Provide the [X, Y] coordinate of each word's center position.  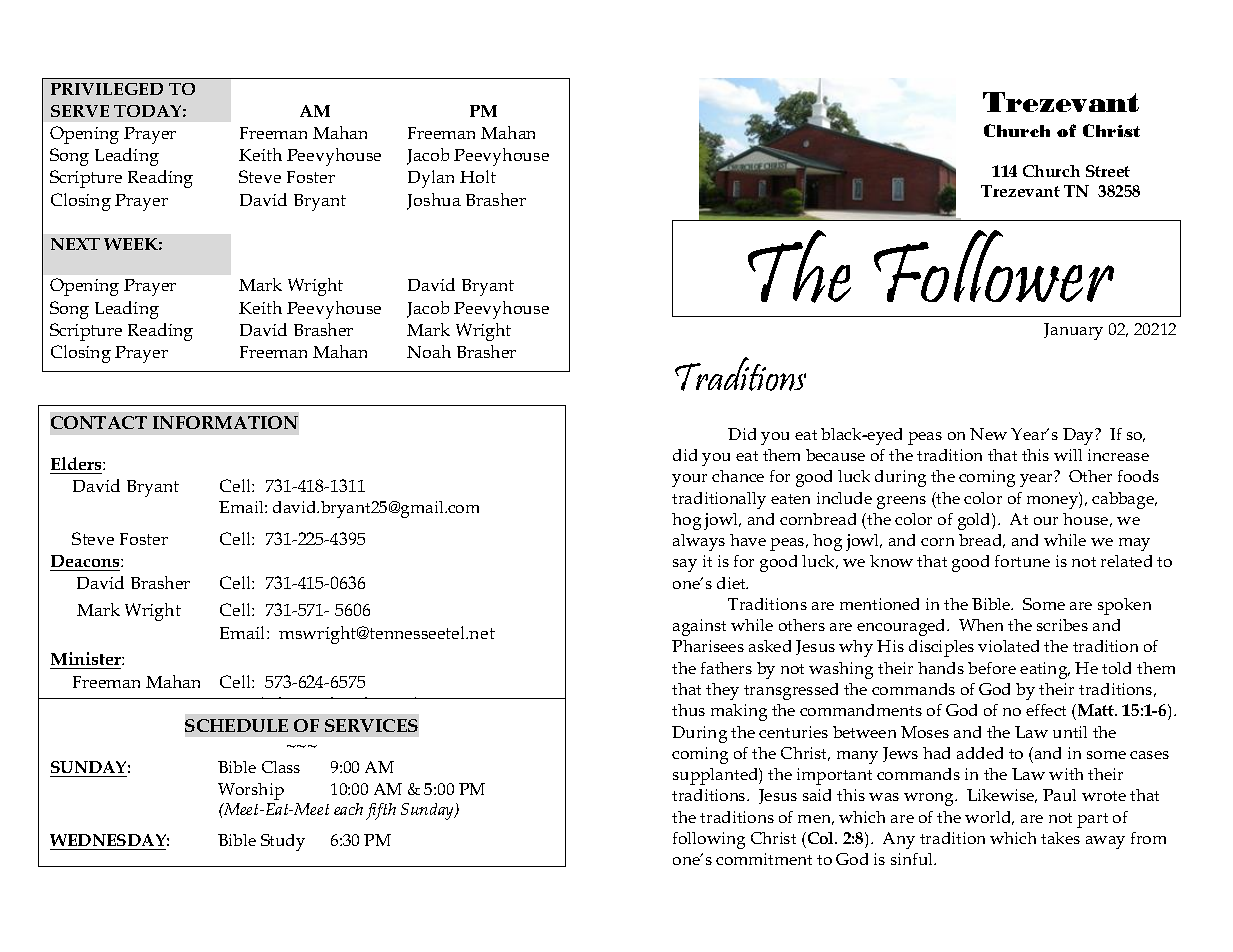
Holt [478, 176]
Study [283, 842]
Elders [77, 463]
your [689, 480]
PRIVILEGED [107, 89]
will [1068, 455]
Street [1108, 171]
